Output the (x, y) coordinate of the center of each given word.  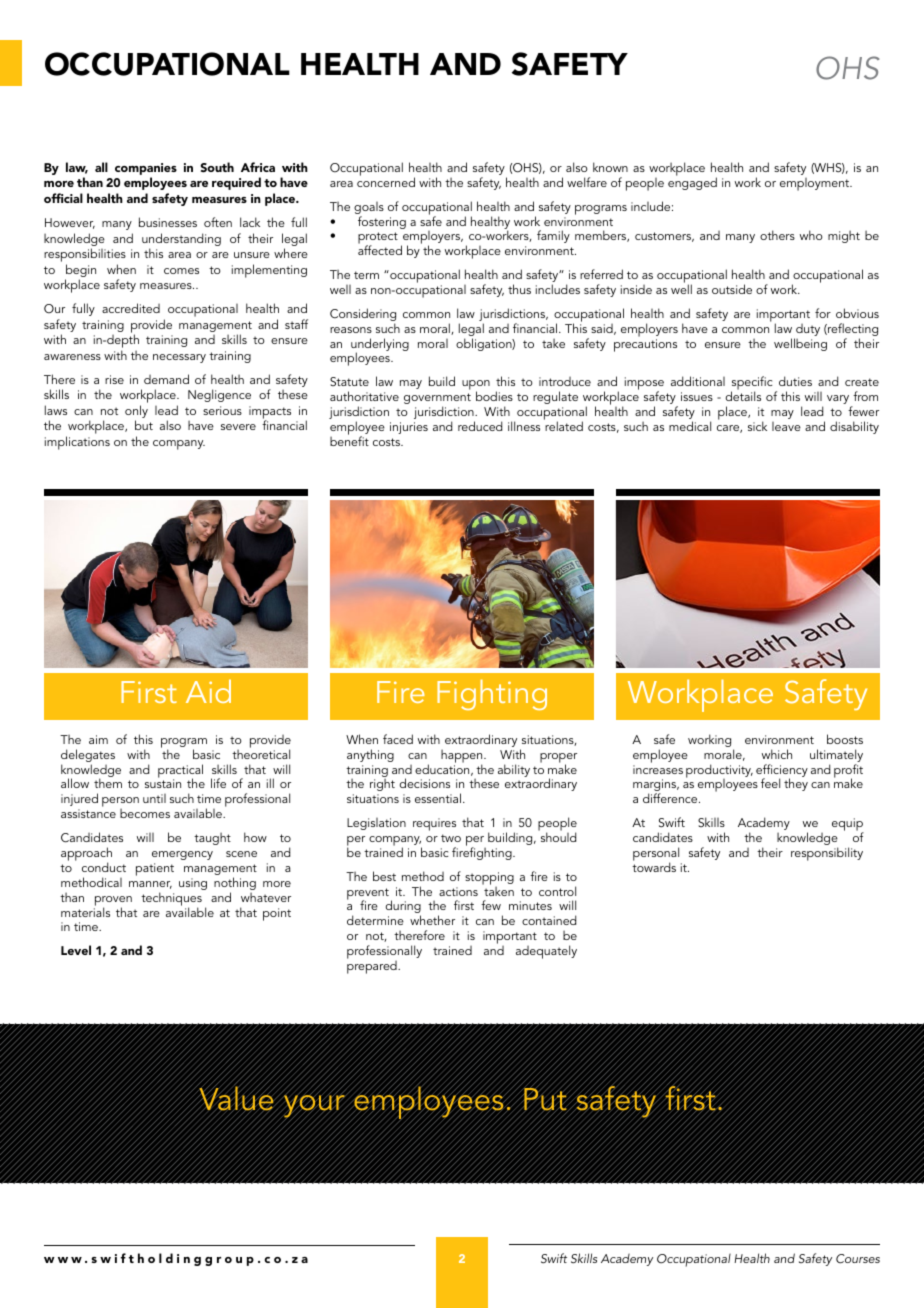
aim (98, 739)
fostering (382, 222)
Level (76, 950)
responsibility (827, 854)
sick (757, 426)
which (777, 754)
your (314, 1106)
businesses (168, 222)
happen (463, 757)
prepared (373, 967)
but (144, 425)
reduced (480, 426)
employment (816, 184)
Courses (858, 1259)
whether (432, 920)
